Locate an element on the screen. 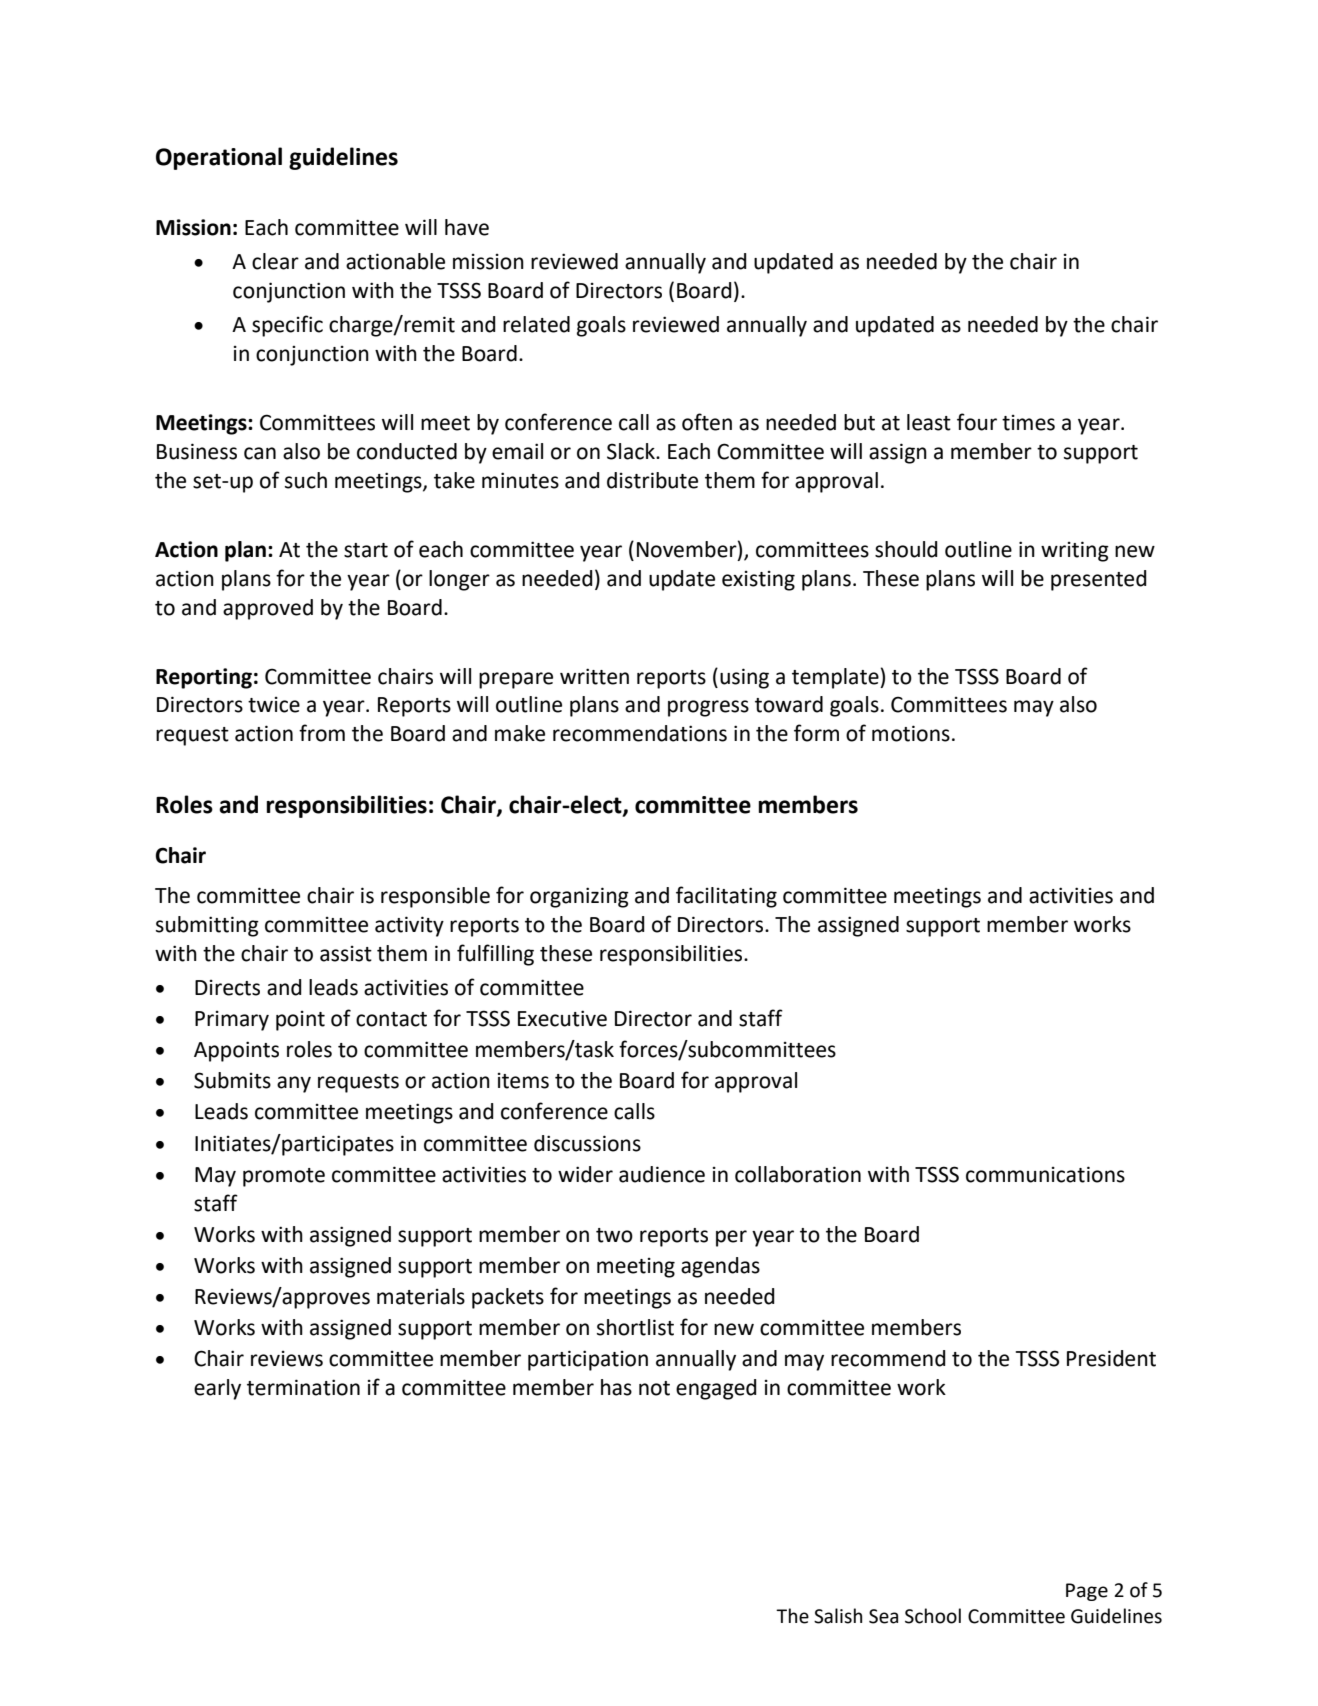  start is located at coordinates (366, 550).
